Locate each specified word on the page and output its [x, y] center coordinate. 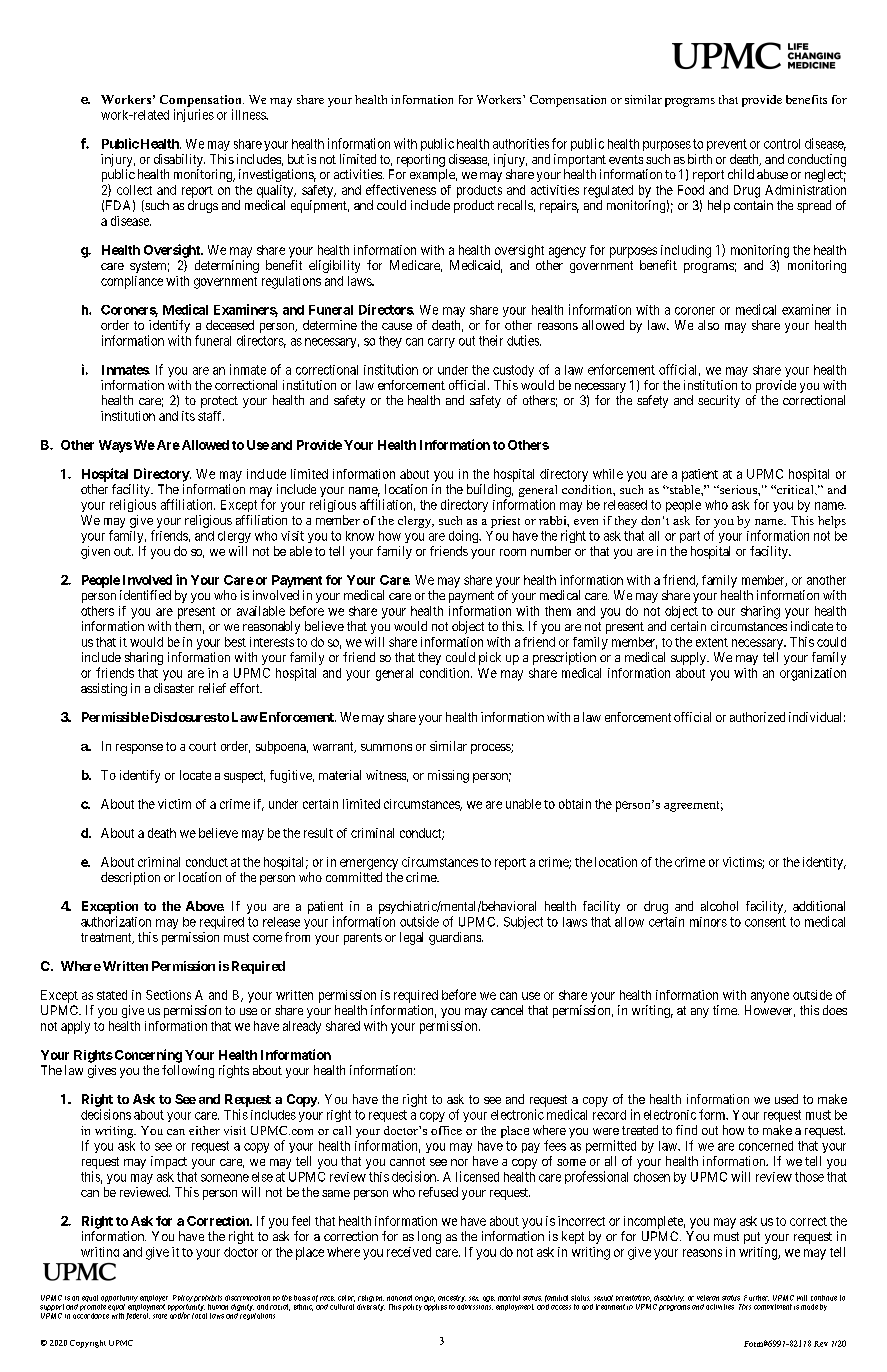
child [741, 174]
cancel [507, 1010]
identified [145, 595]
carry [441, 343]
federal [138, 1316]
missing [448, 776]
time [726, 1010]
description [130, 878]
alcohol [719, 906]
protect [219, 402]
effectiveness [401, 189]
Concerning [147, 1056]
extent [712, 642]
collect [134, 190]
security [719, 401]
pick [490, 658]
